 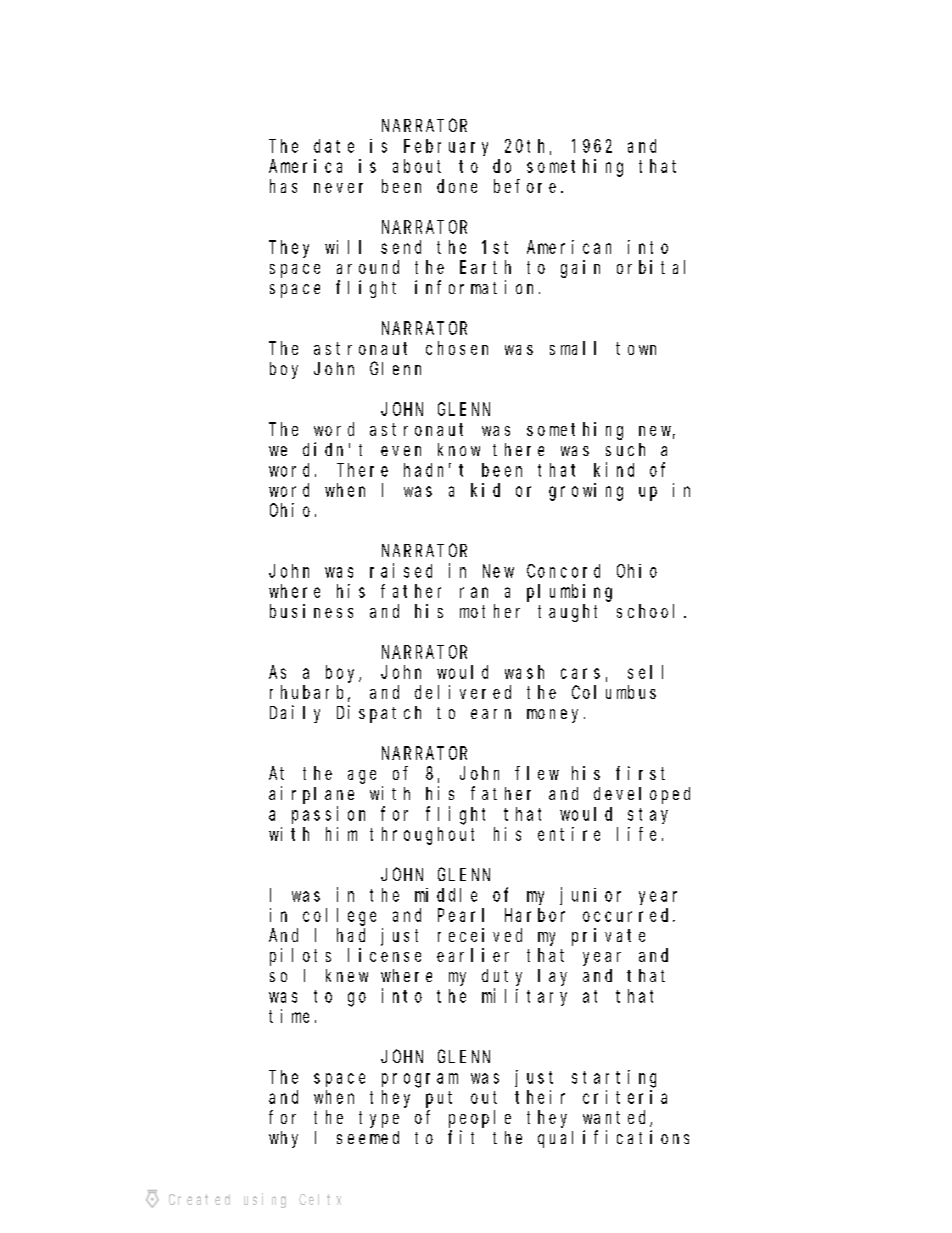 What do you see at coordinates (295, 714) in the page?
I see `Daily` at bounding box center [295, 714].
